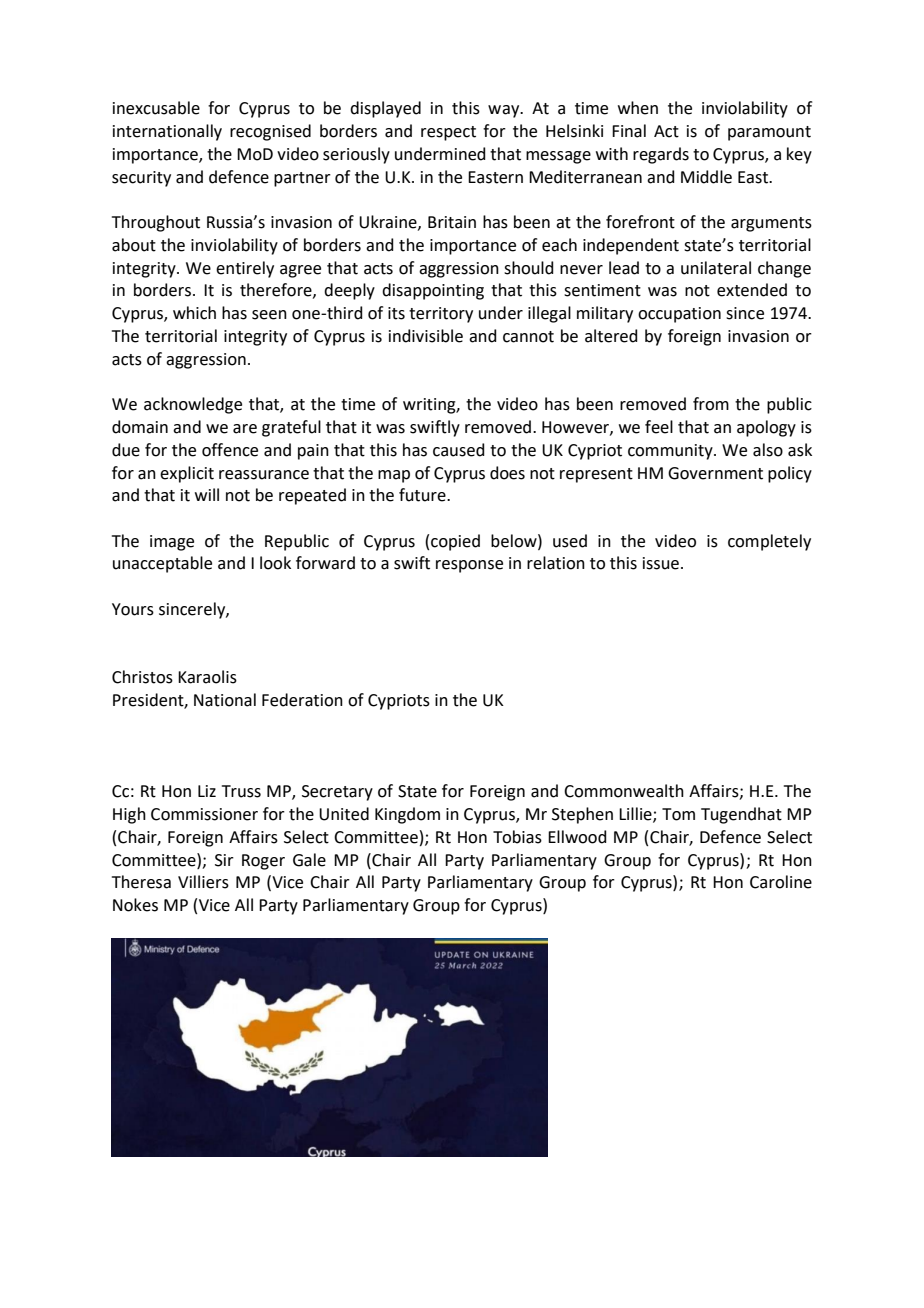  What do you see at coordinates (302, 700) in the image?
I see `Federation` at bounding box center [302, 700].
